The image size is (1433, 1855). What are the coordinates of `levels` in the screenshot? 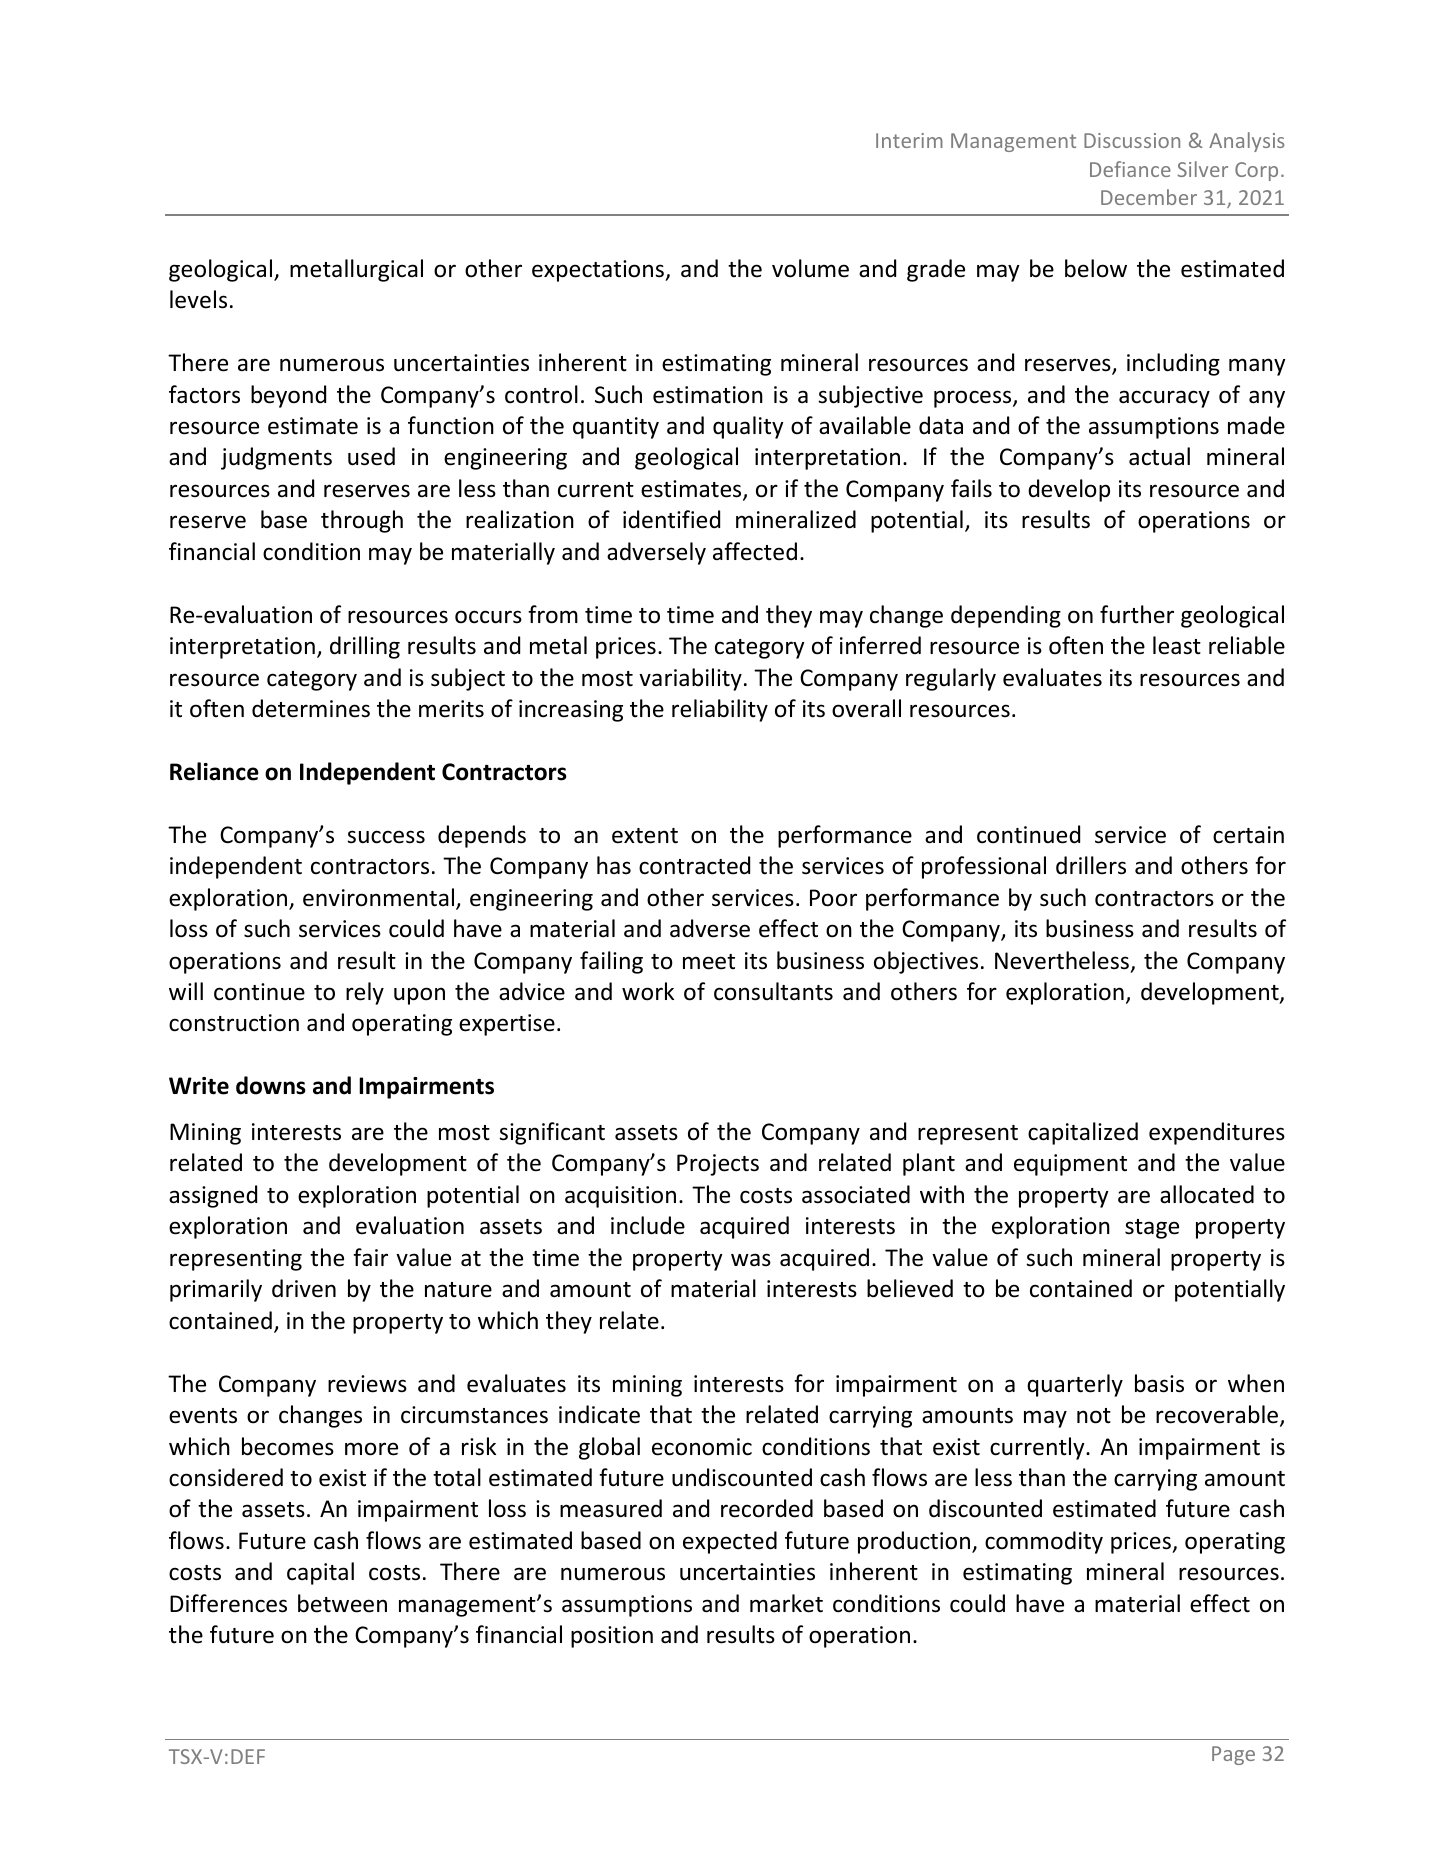 It's located at (198, 299).
